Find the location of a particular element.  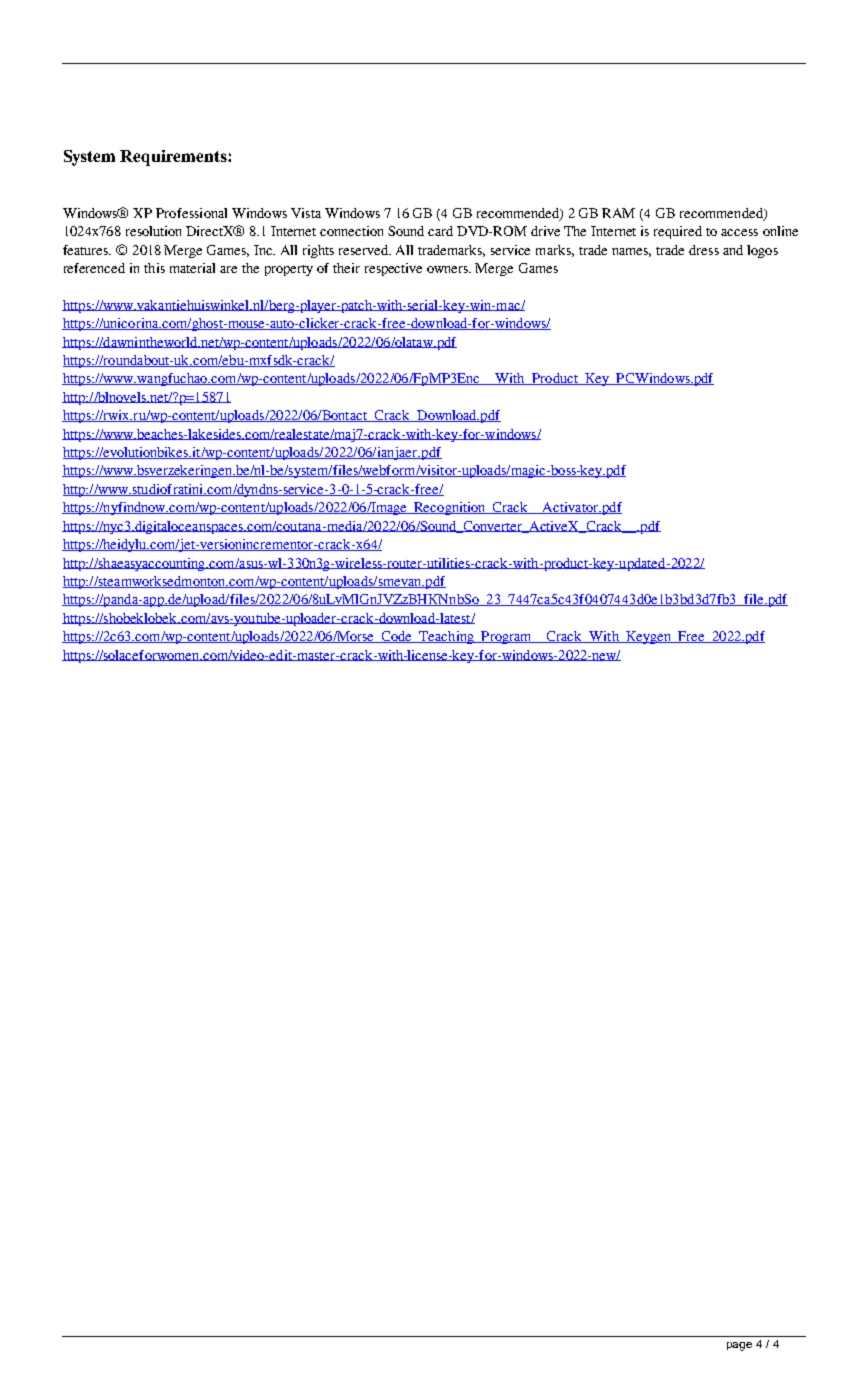

dress is located at coordinates (704, 250).
